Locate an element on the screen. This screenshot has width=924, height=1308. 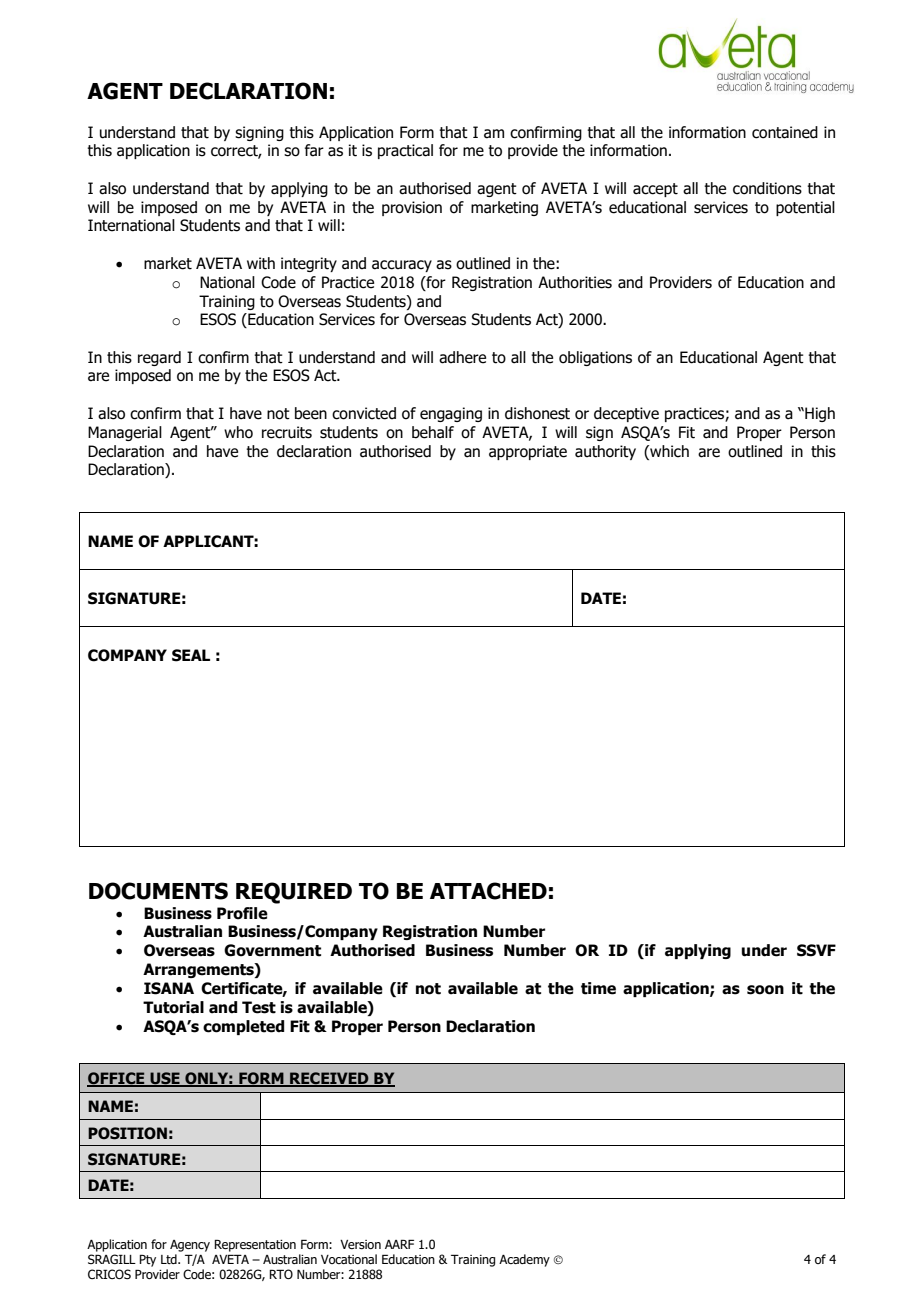
Version is located at coordinates (360, 1244).
